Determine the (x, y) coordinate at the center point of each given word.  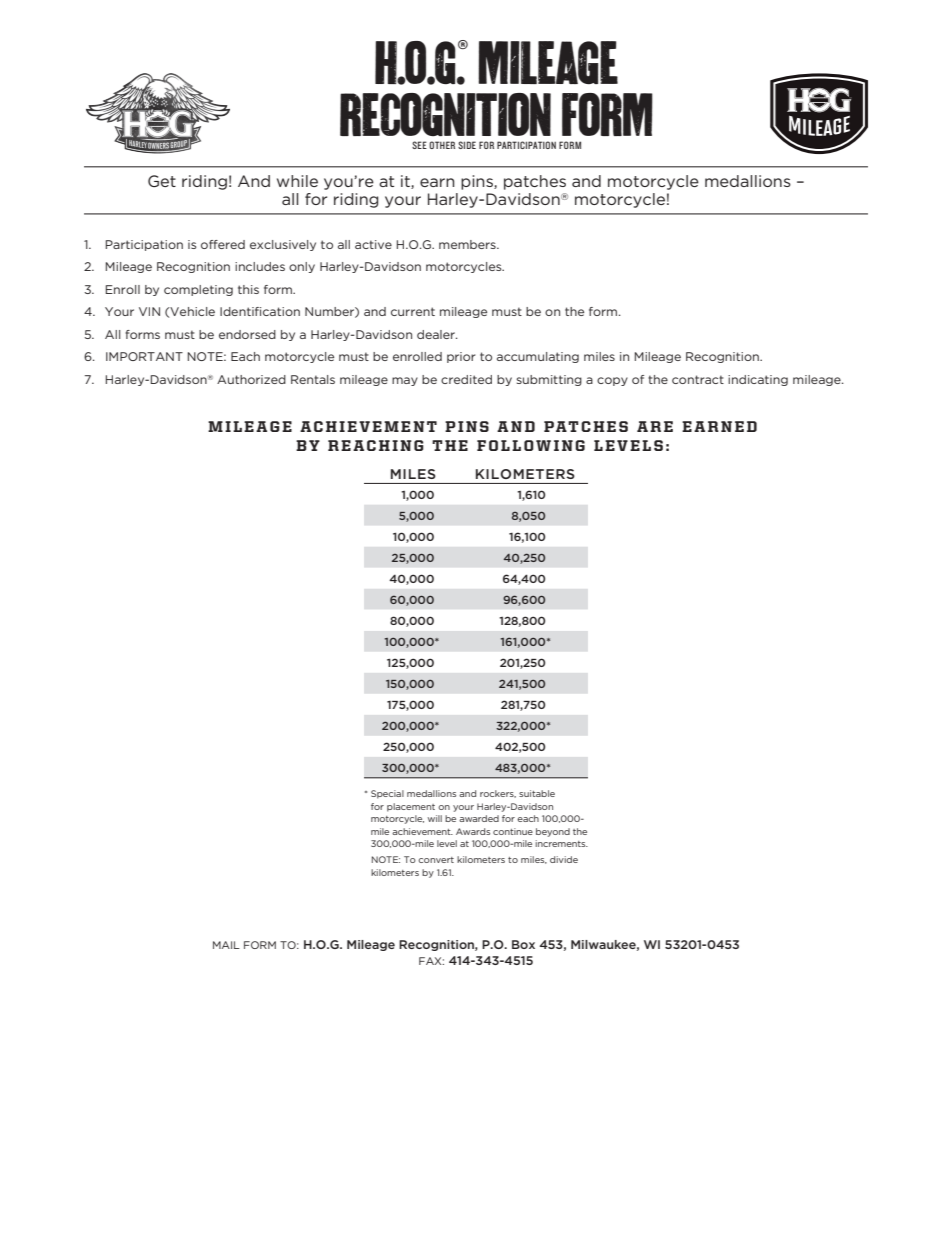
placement (411, 807)
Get (162, 181)
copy (612, 381)
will (435, 818)
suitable (537, 793)
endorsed (247, 334)
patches (535, 182)
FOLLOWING (531, 445)
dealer (437, 334)
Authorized (251, 379)
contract (698, 379)
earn (437, 182)
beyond (553, 832)
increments (561, 843)
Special (387, 794)
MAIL (226, 945)
